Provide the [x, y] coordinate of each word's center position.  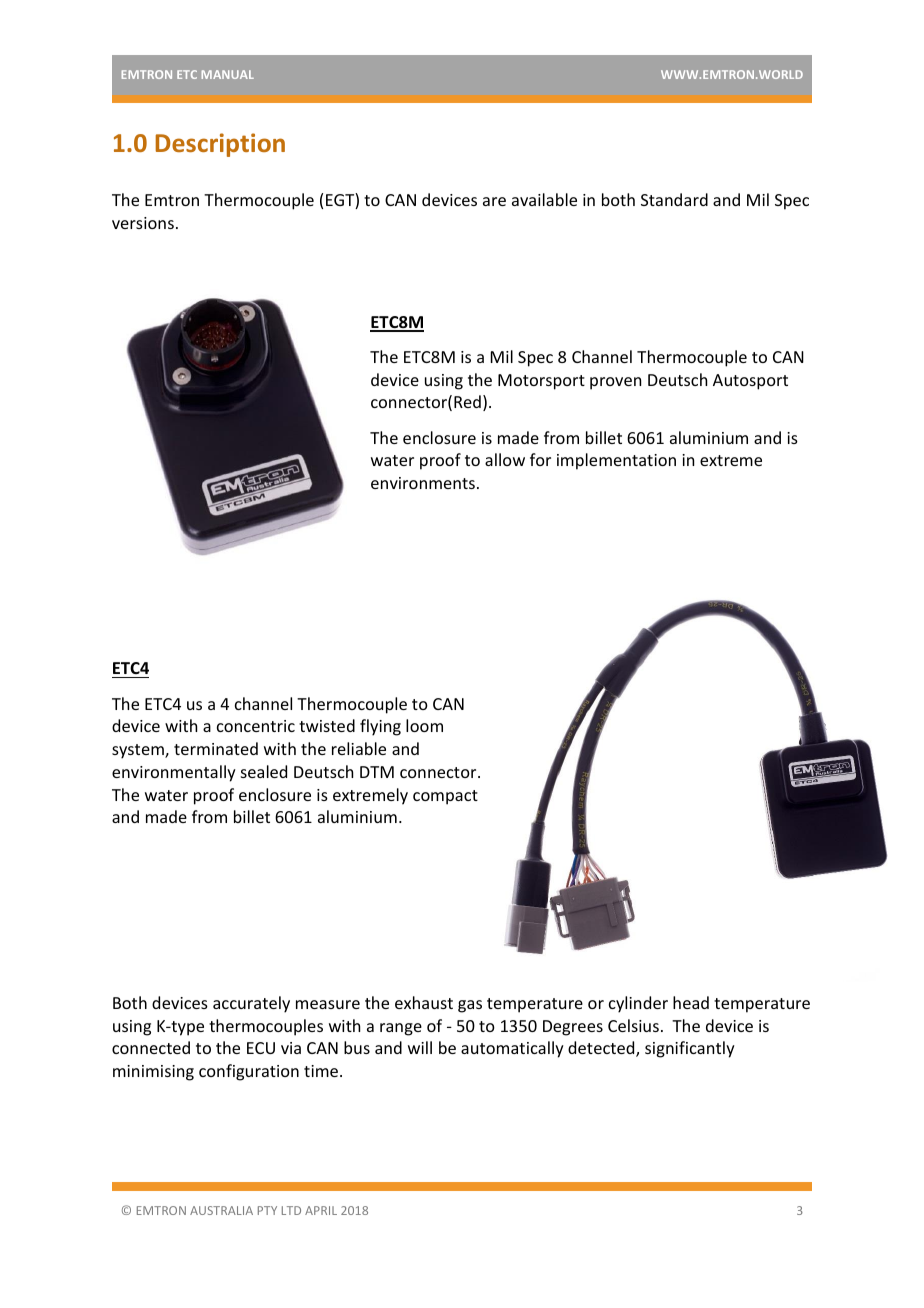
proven [615, 383]
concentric [256, 726]
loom [424, 725]
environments [423, 483]
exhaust [424, 1002]
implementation [616, 461]
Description [220, 145]
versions [143, 223]
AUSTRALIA [221, 1210]
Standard [674, 199]
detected [602, 1049]
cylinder [638, 1004]
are [494, 201]
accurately [251, 1004]
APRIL [321, 1210]
